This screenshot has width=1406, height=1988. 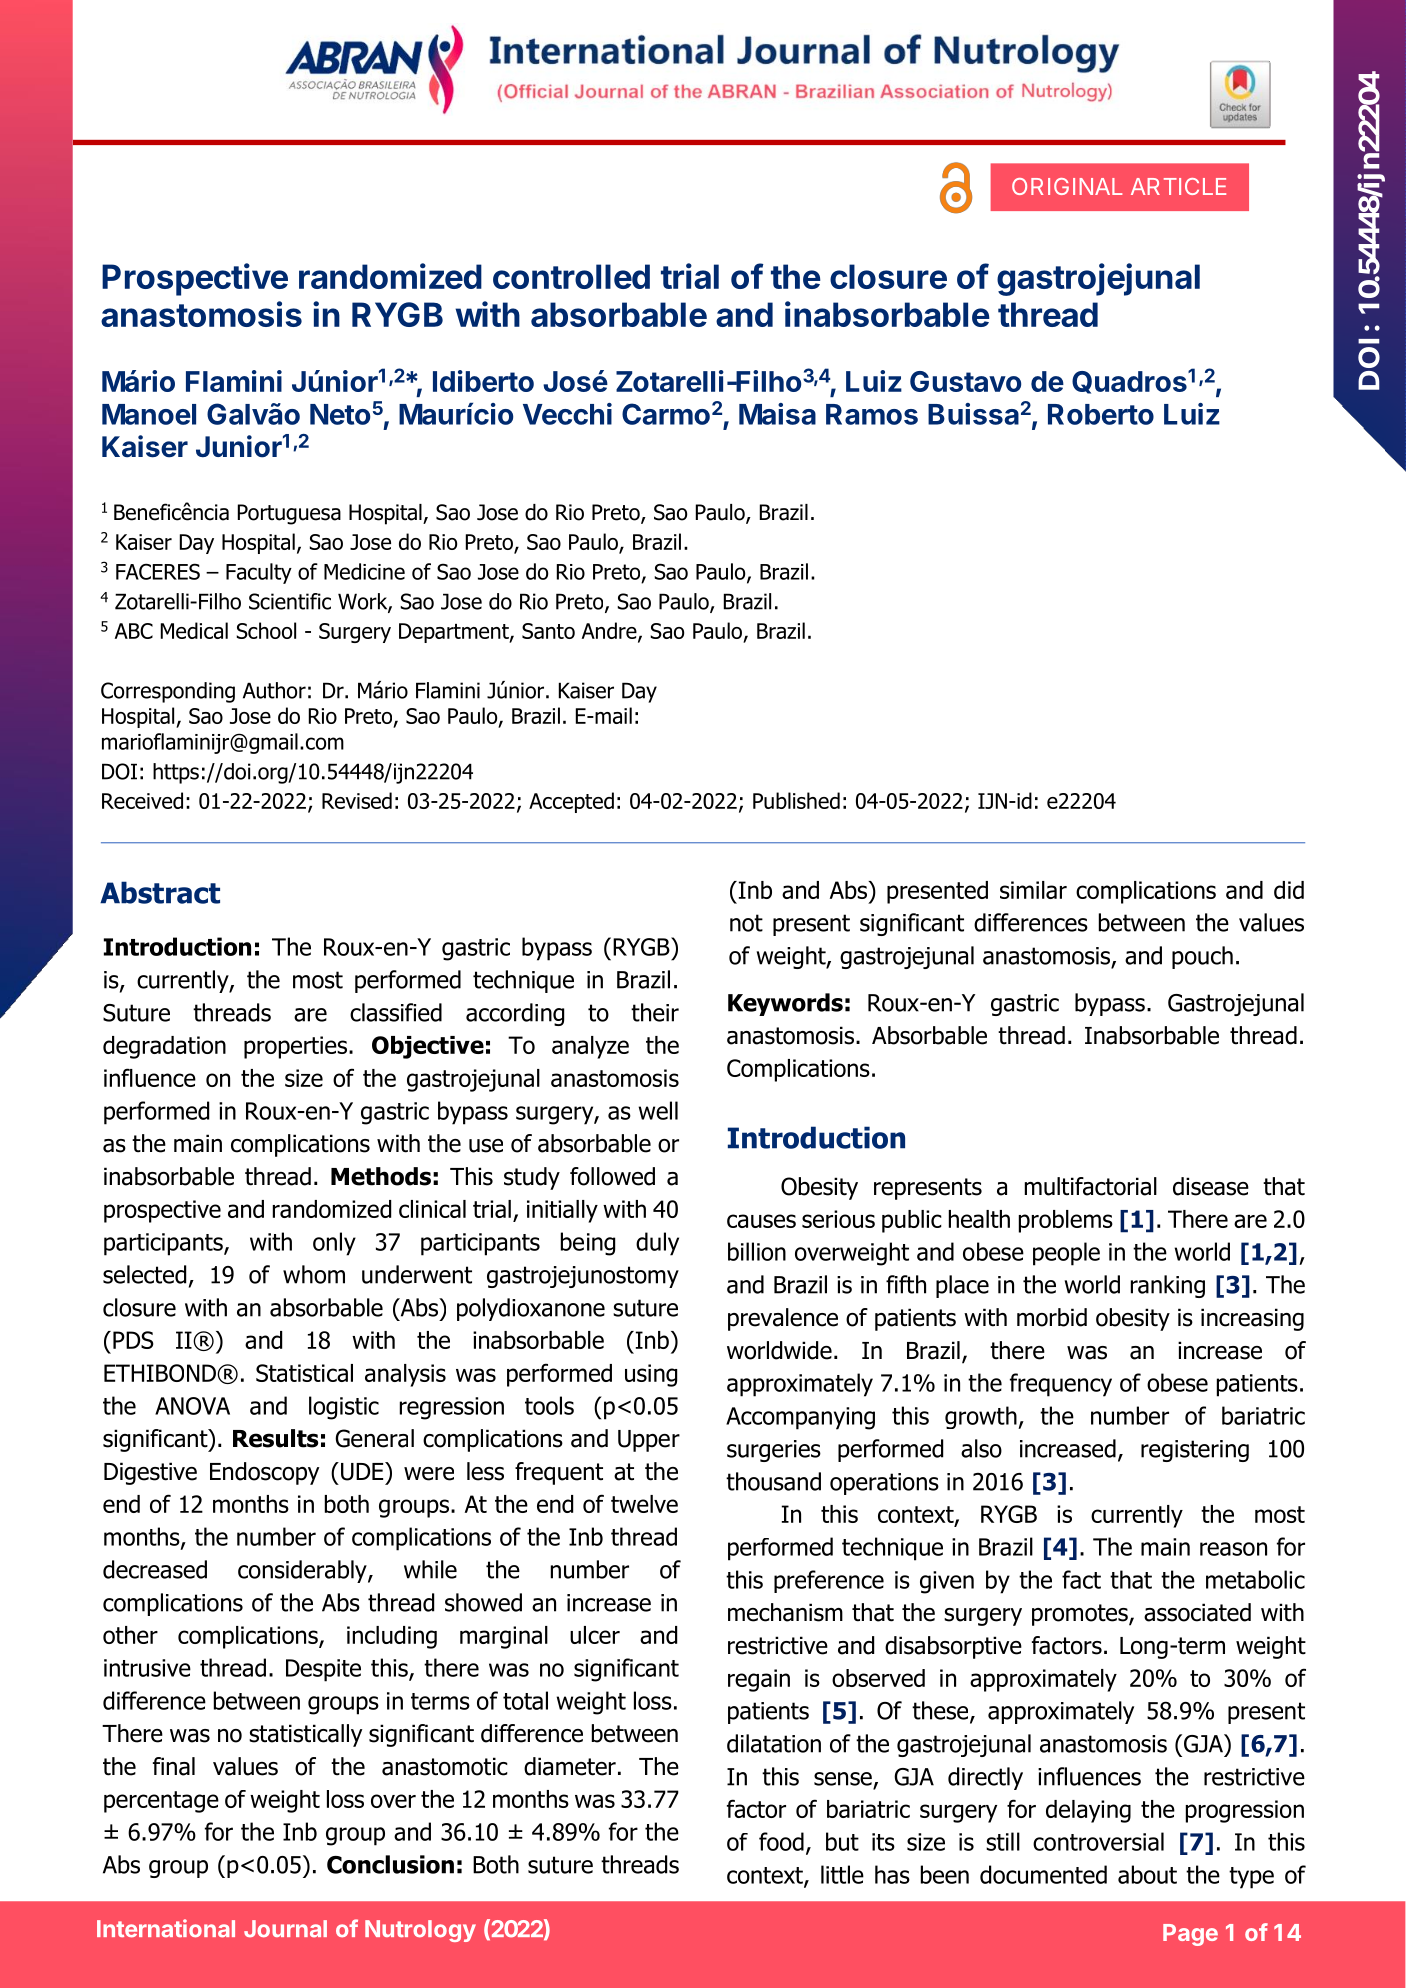 What do you see at coordinates (872, 414) in the screenshot?
I see `Ramos` at bounding box center [872, 414].
